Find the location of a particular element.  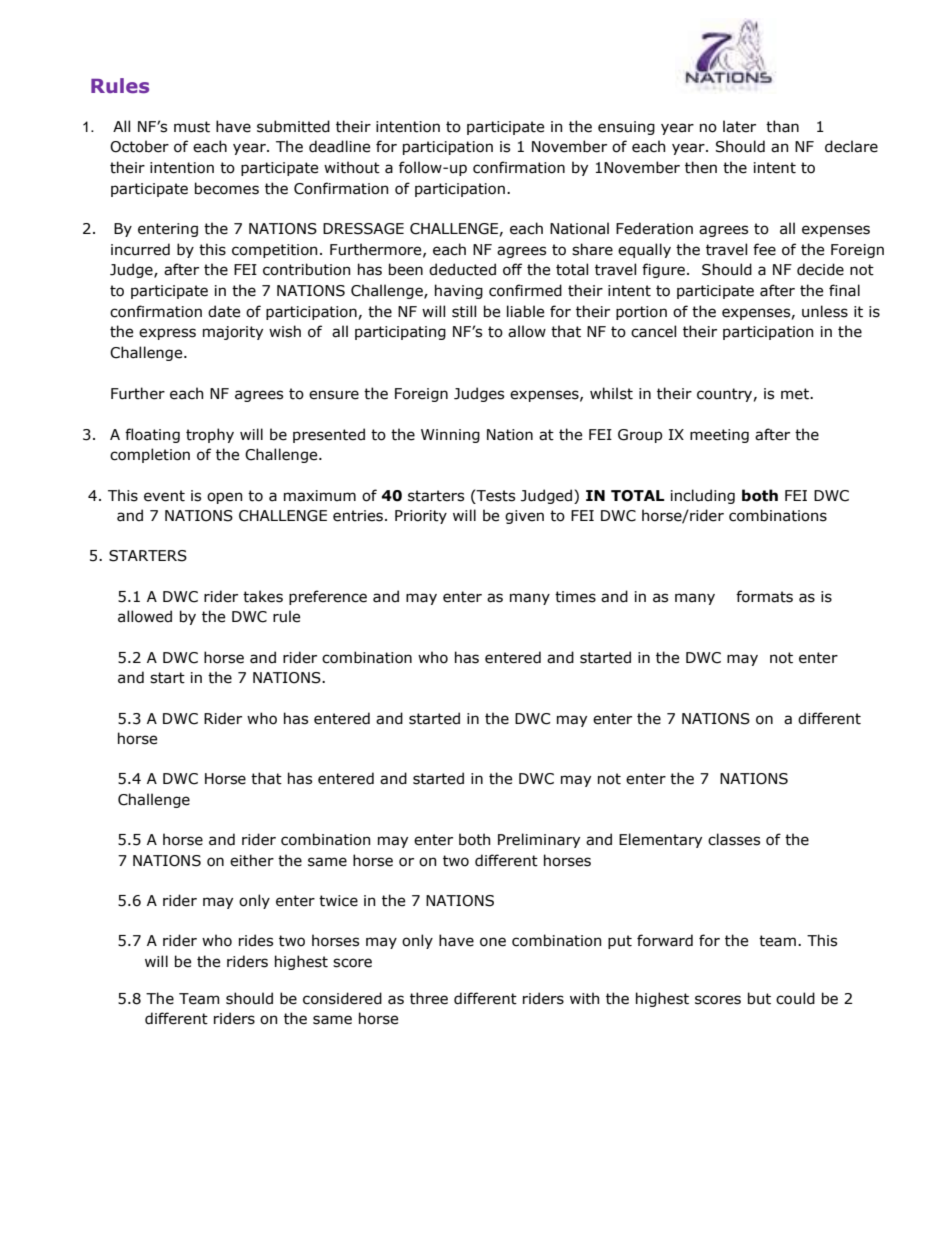

one is located at coordinates (493, 942).
